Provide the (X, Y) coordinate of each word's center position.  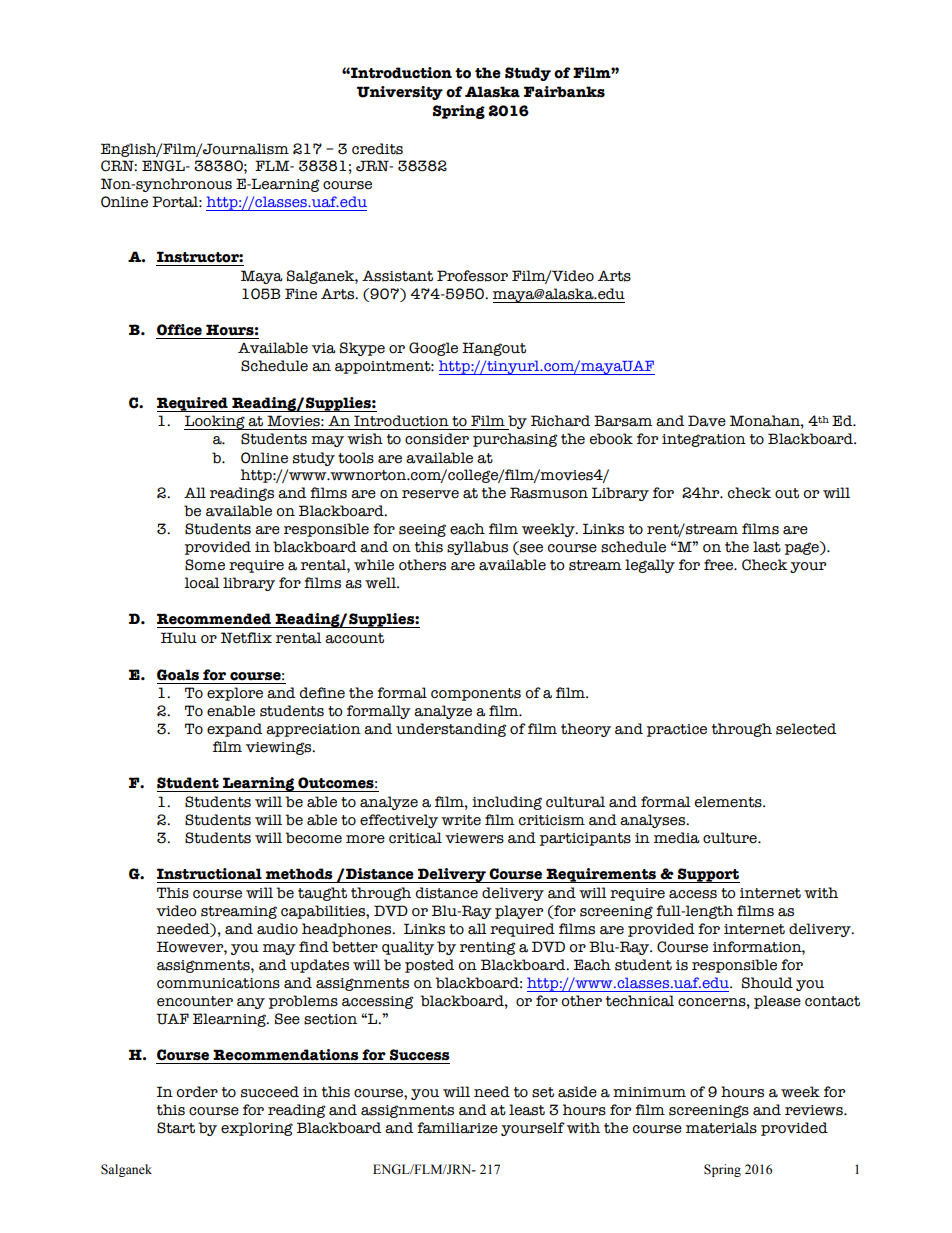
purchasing (515, 440)
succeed (270, 1092)
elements (729, 802)
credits (377, 149)
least (527, 1110)
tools (356, 458)
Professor (472, 276)
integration (704, 440)
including (507, 803)
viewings (280, 748)
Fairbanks (564, 92)
